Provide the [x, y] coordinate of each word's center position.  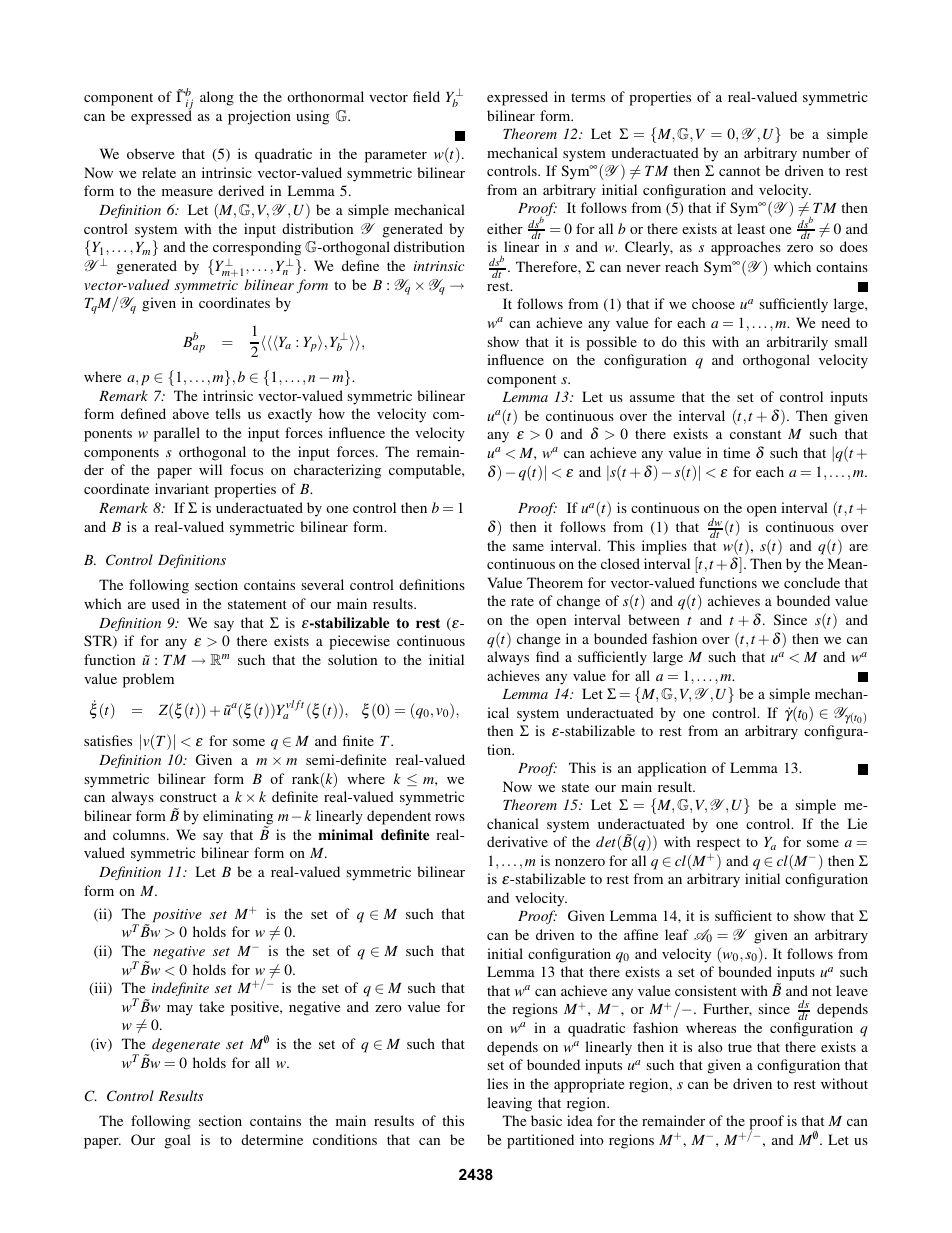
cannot [739, 171]
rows [450, 817]
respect [718, 846]
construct [188, 797]
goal [178, 1141]
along [217, 98]
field [426, 96]
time [736, 452]
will [210, 469]
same [528, 547]
